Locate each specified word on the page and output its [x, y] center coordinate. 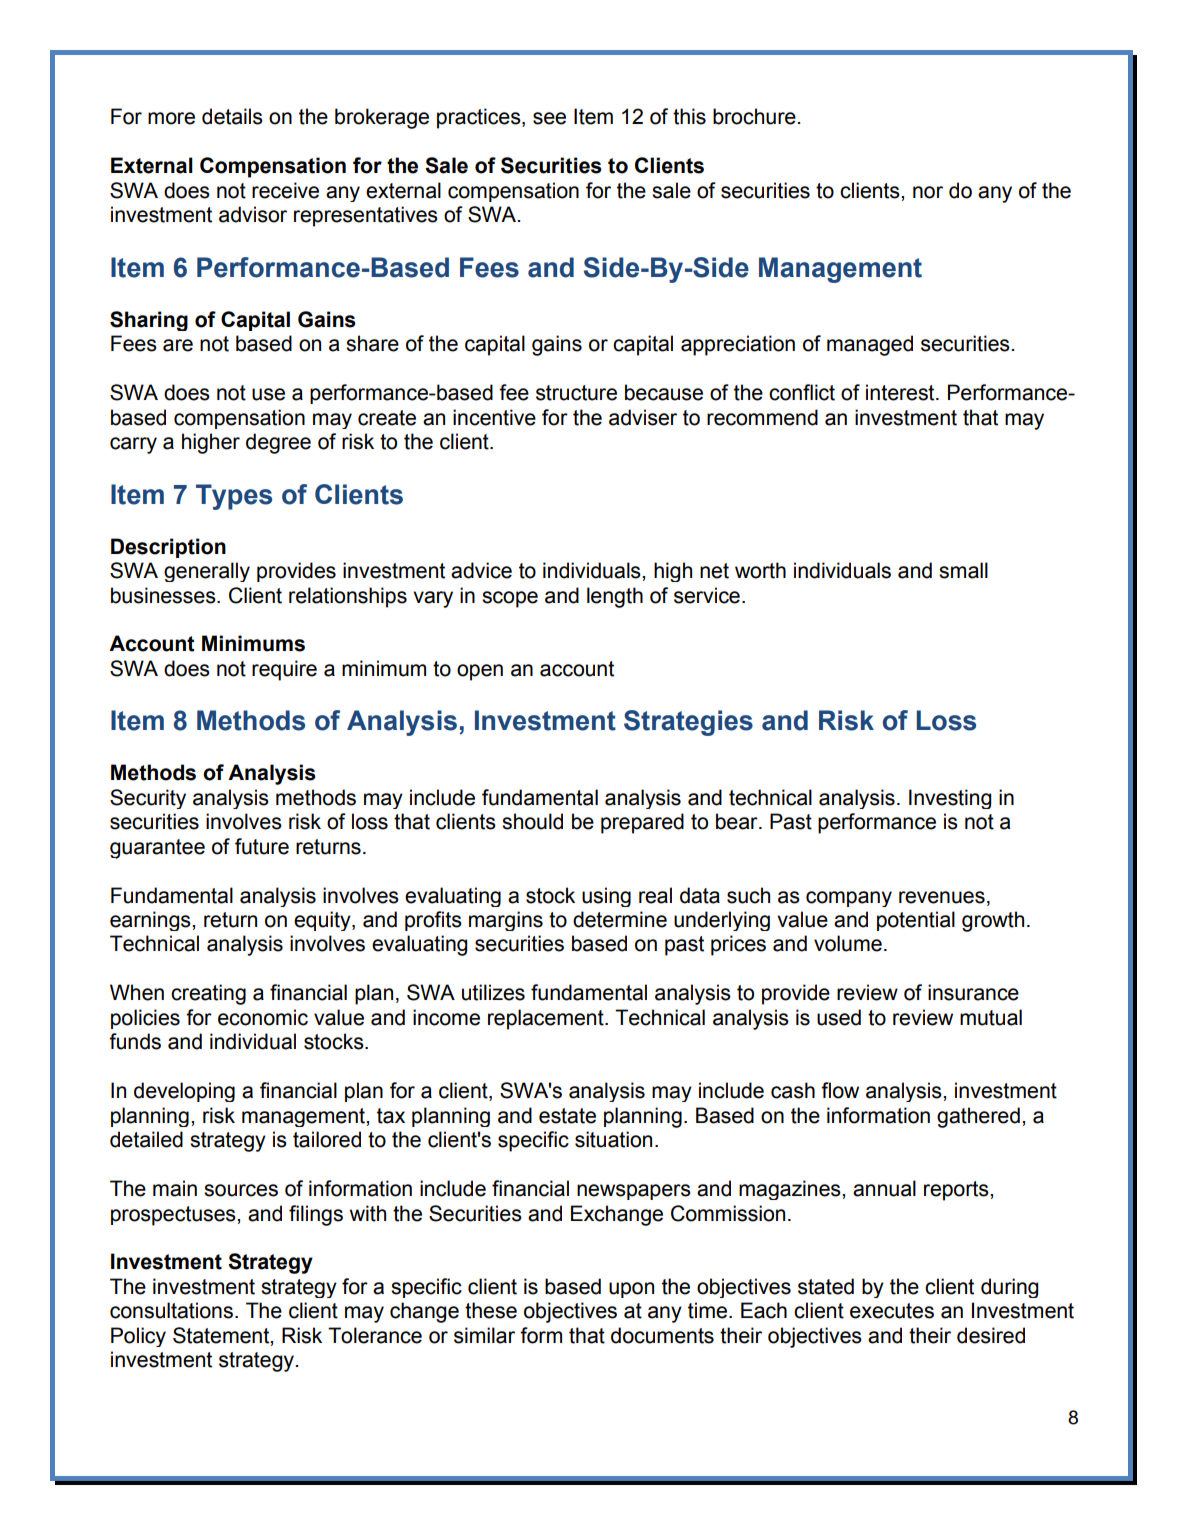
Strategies [688, 723]
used [839, 1017]
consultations [171, 1310]
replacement [547, 1019]
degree [278, 443]
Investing [950, 799]
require [284, 670]
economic [263, 1017]
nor [928, 192]
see [549, 118]
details [232, 116]
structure [576, 393]
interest [901, 392]
